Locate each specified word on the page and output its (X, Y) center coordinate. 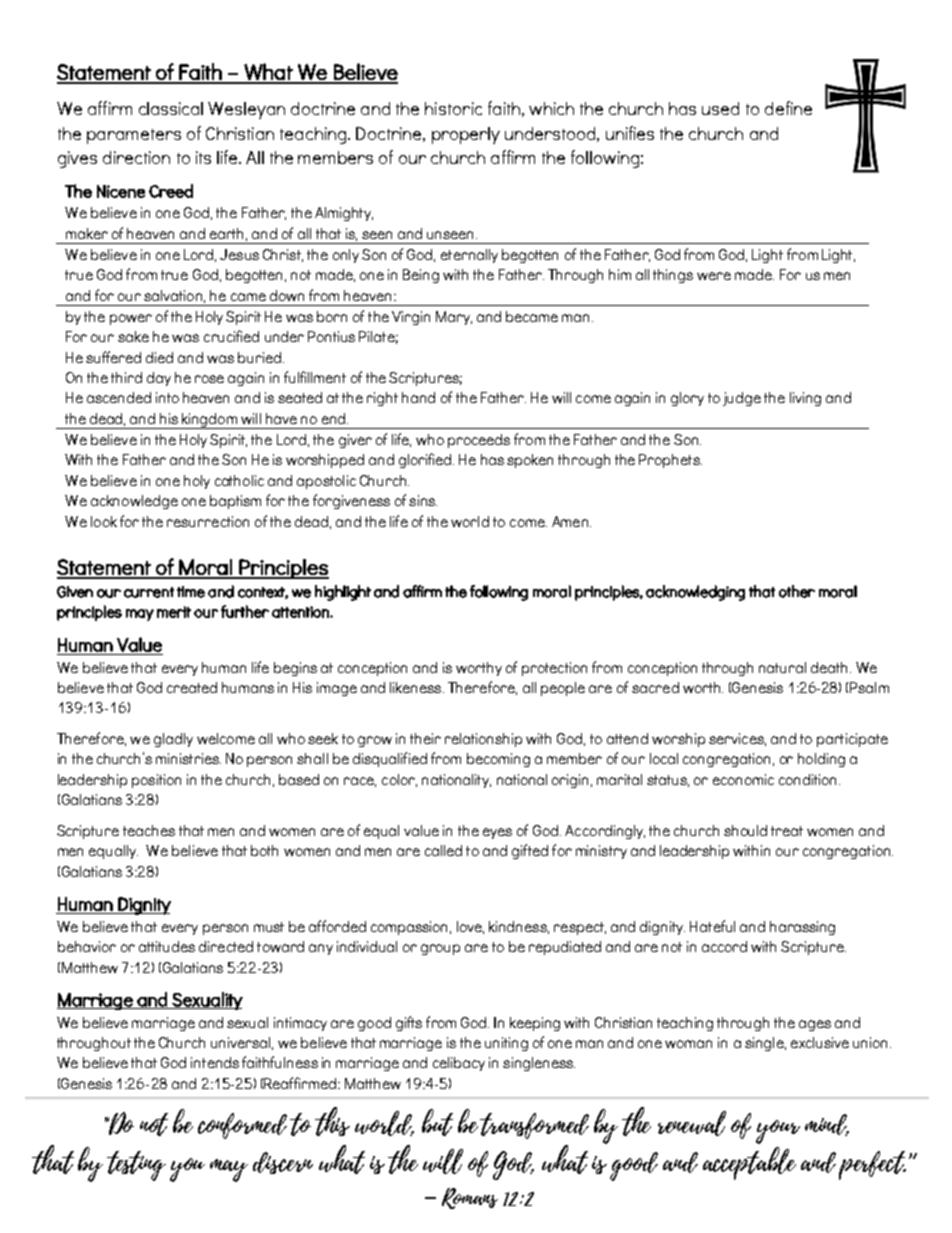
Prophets (670, 461)
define (788, 108)
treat (787, 831)
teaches (149, 830)
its (203, 157)
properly (466, 135)
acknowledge (134, 502)
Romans (470, 1198)
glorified (426, 460)
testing (136, 1166)
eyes (497, 833)
